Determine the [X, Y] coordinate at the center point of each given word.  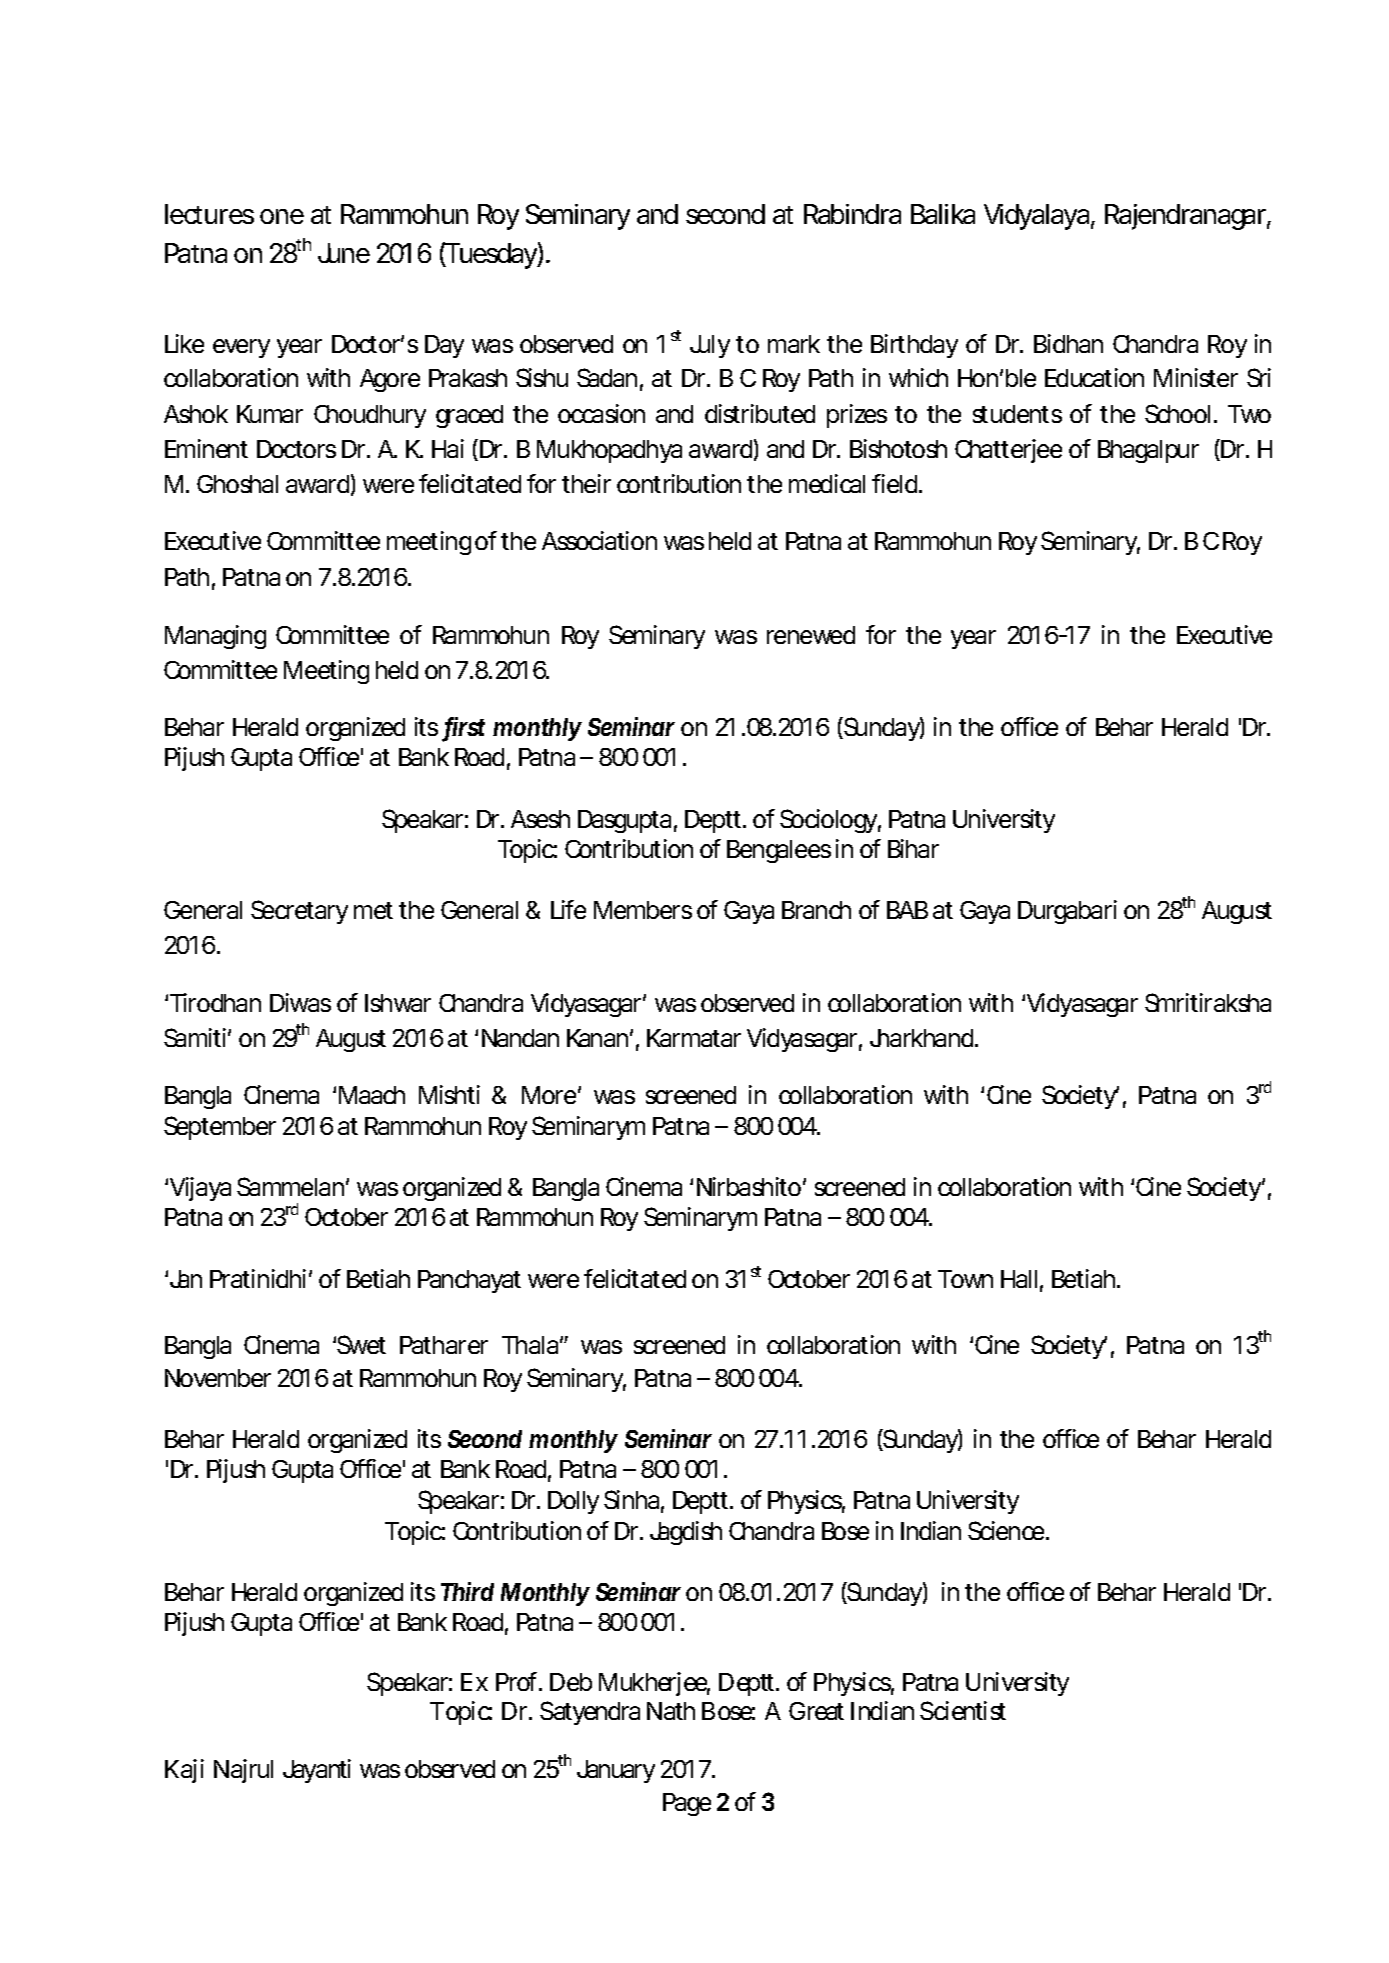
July [710, 346]
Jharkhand [921, 1038]
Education [1094, 377]
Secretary [299, 912]
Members [643, 910]
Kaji [184, 1771]
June [344, 253]
